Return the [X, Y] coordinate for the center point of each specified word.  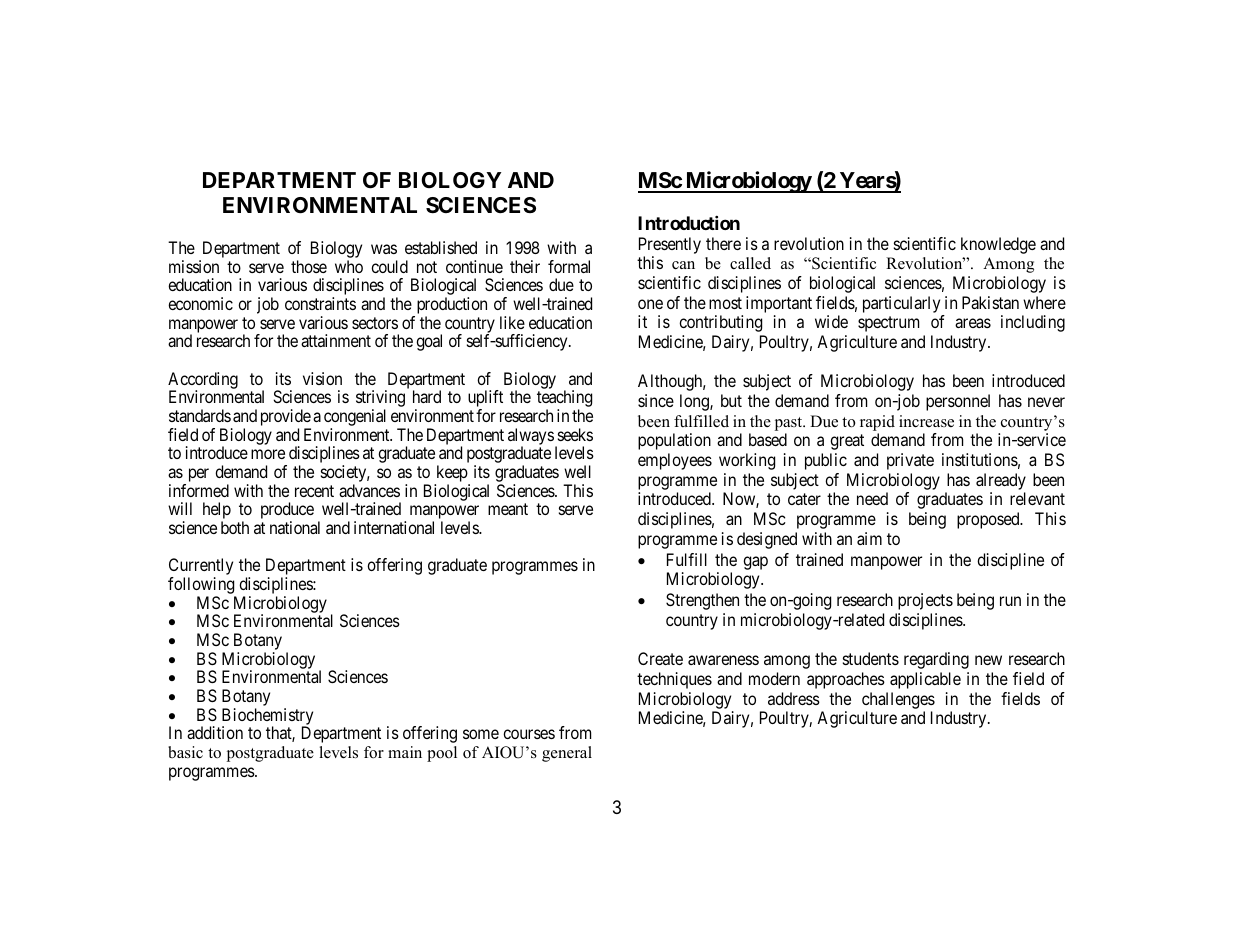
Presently [670, 245]
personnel [958, 402]
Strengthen [702, 601]
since [656, 400]
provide [286, 419]
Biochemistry [267, 717]
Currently [201, 568]
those [309, 266]
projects [925, 601]
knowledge [998, 245]
